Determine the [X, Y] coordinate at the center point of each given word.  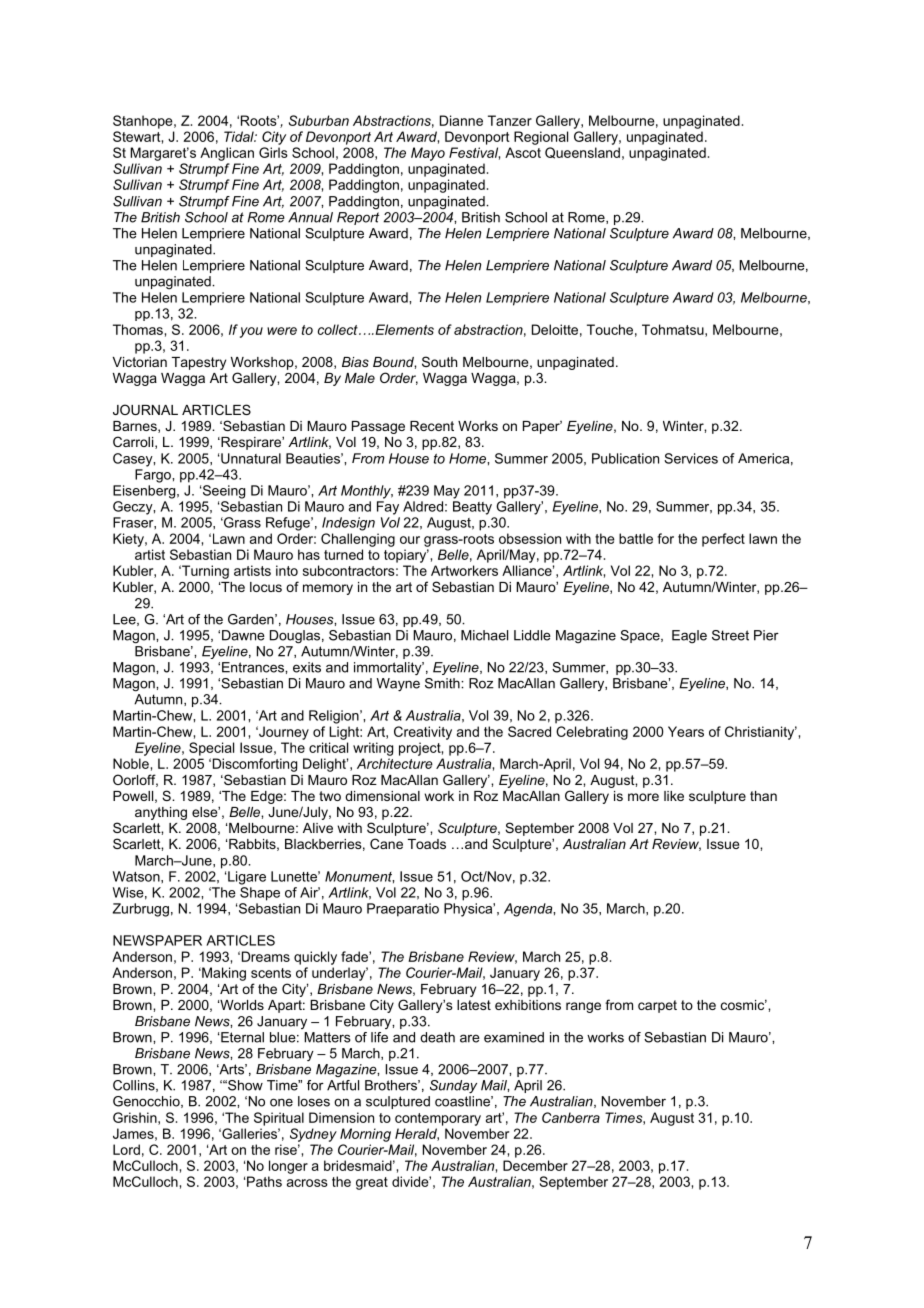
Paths [264, 1181]
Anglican [227, 154]
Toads [427, 844]
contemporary [438, 1119]
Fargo [154, 476]
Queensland [582, 153]
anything [161, 813]
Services [691, 458]
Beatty [472, 508]
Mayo [428, 154]
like [674, 796]
